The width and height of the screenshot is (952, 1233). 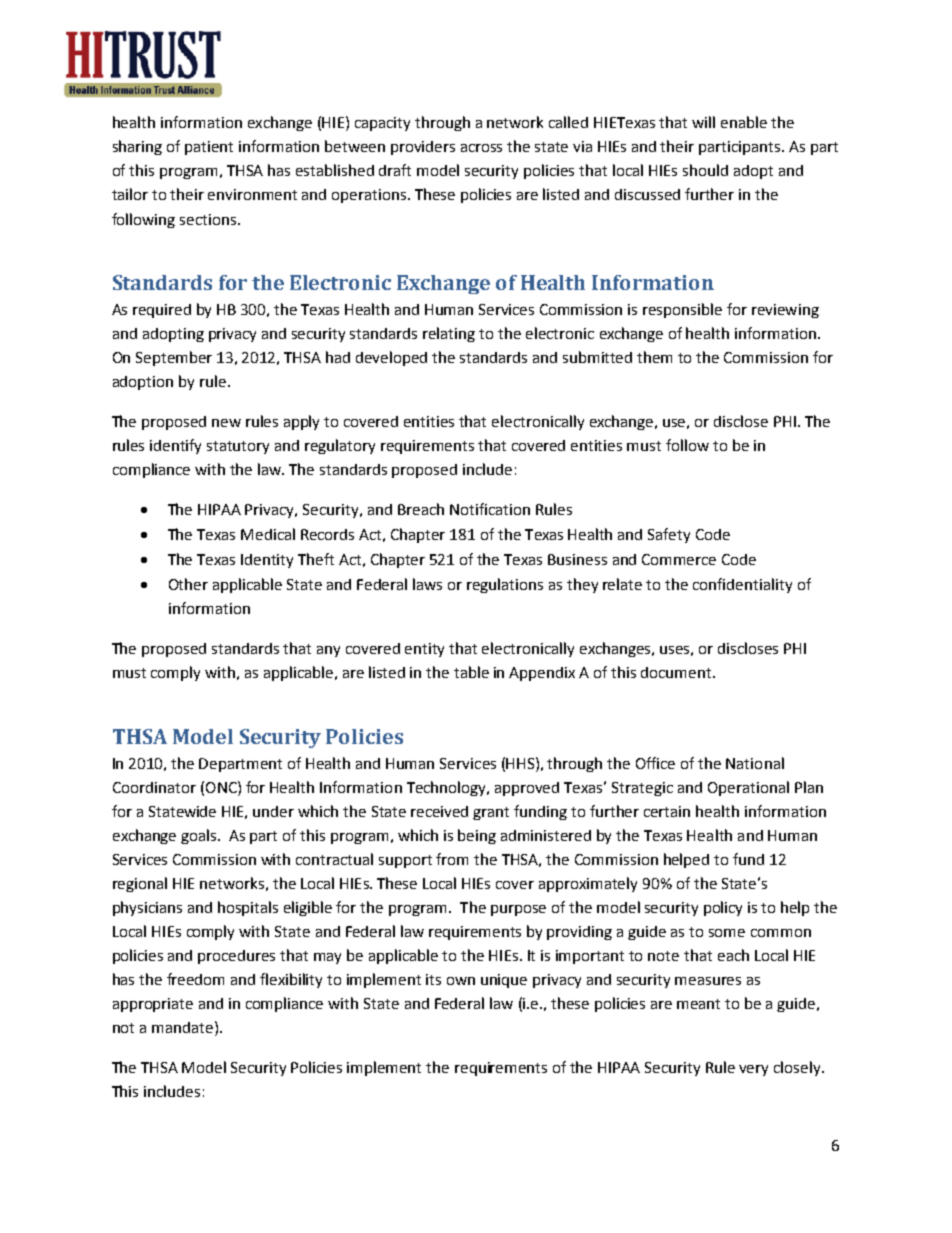 What do you see at coordinates (705, 170) in the screenshot?
I see `should` at bounding box center [705, 170].
